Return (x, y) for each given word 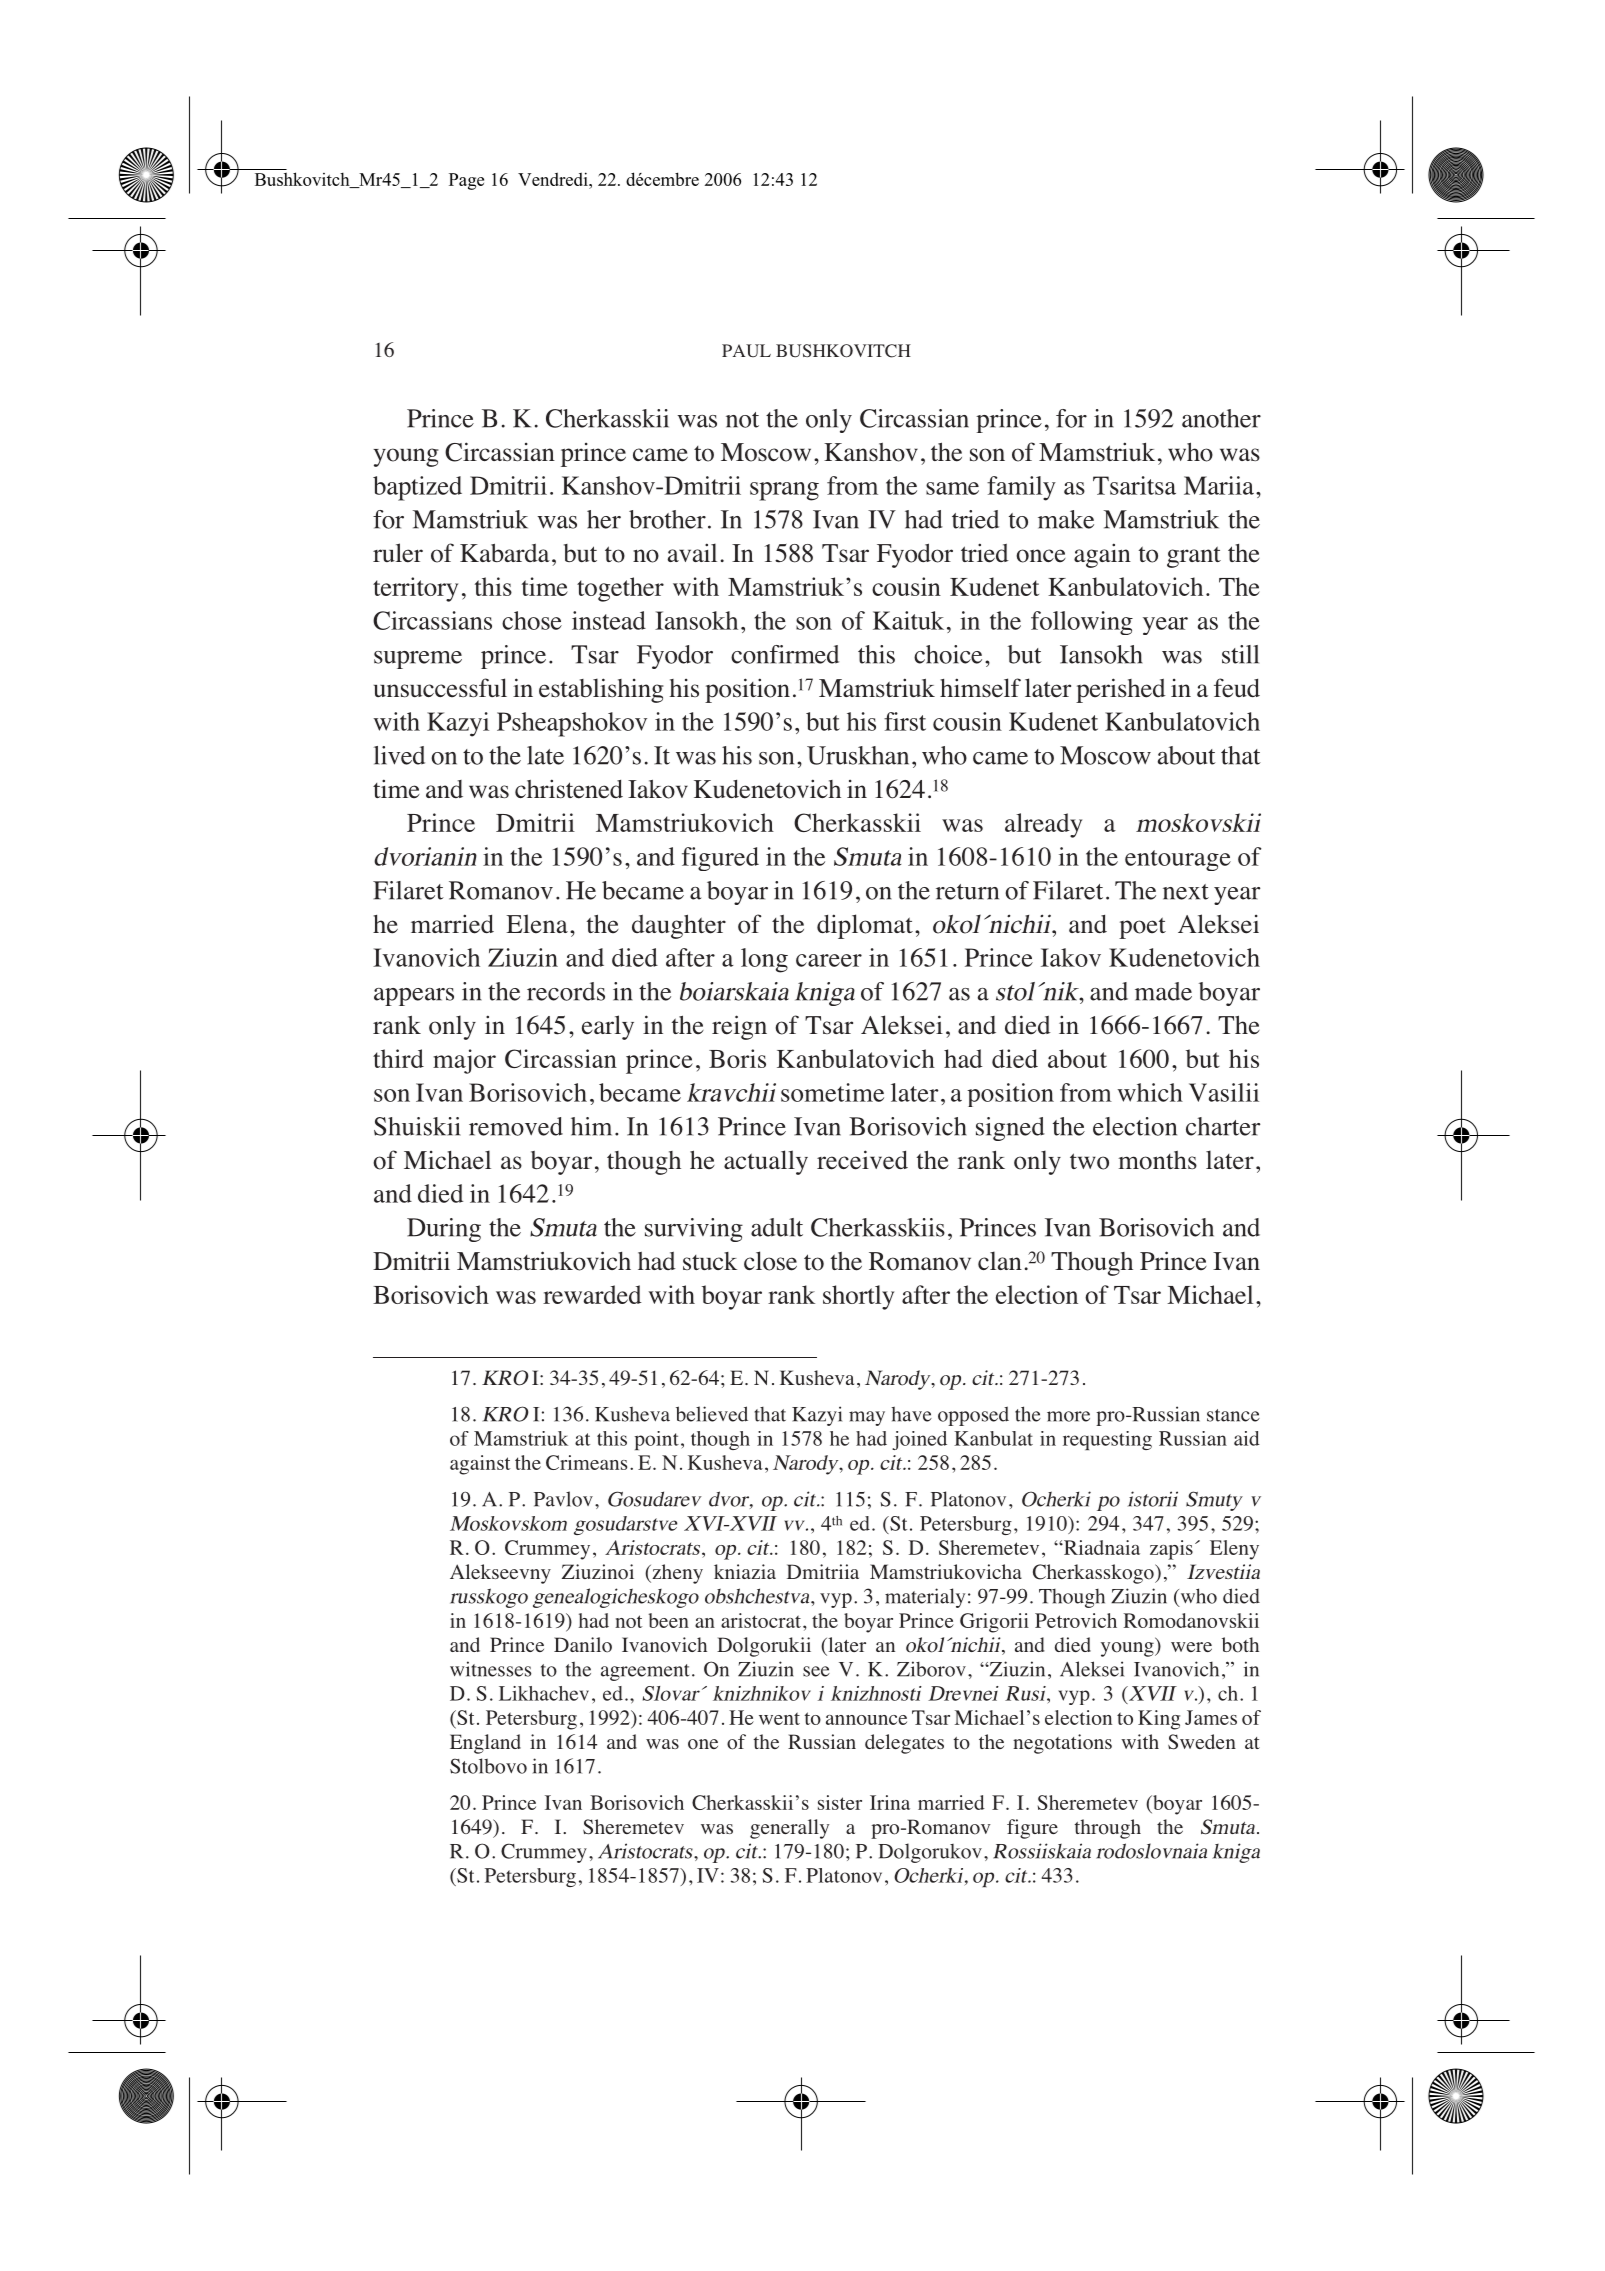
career (829, 960)
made (1163, 991)
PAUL (746, 350)
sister (840, 1802)
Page (466, 181)
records (566, 991)
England (485, 1744)
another (1221, 418)
